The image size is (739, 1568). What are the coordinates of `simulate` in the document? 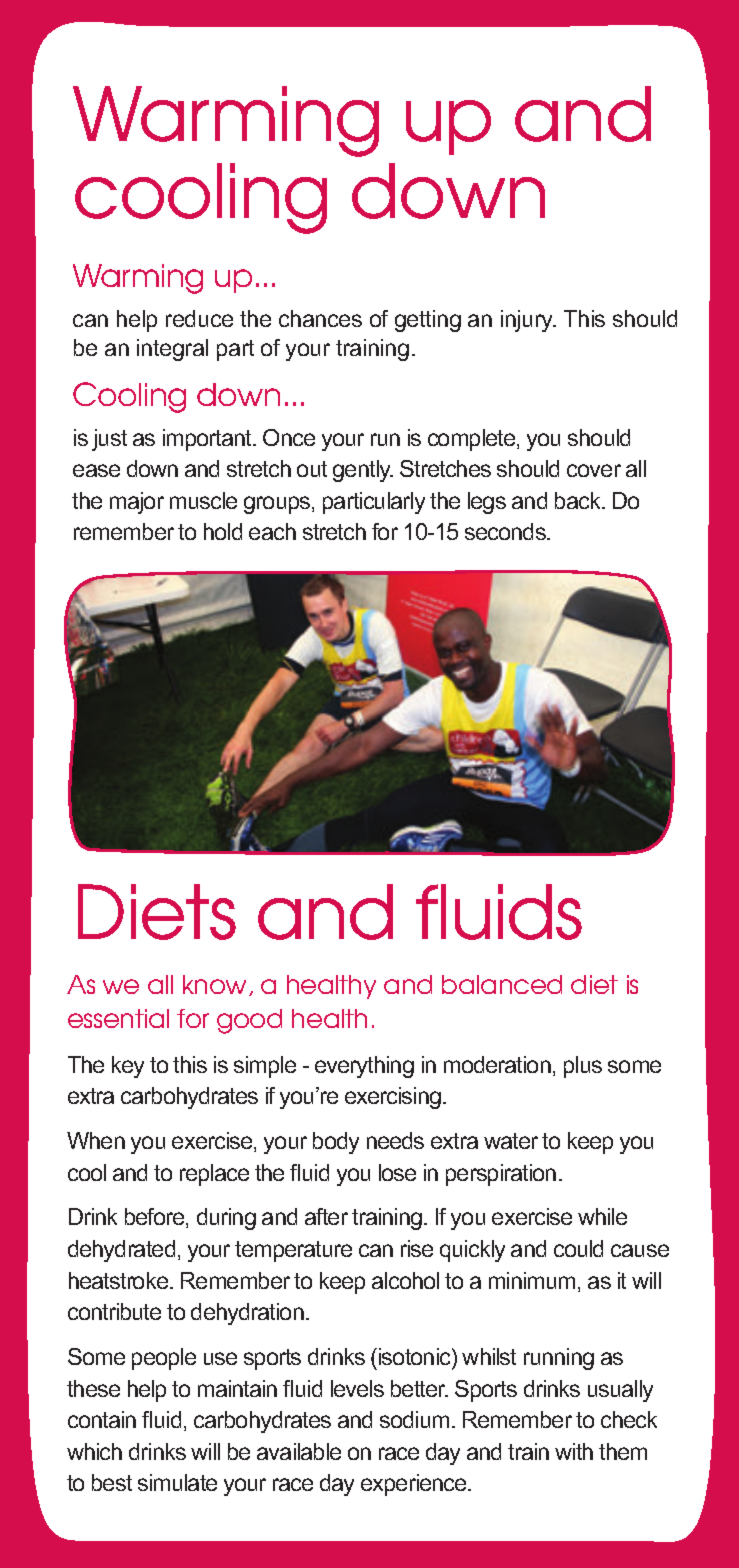 It's located at (177, 1482).
